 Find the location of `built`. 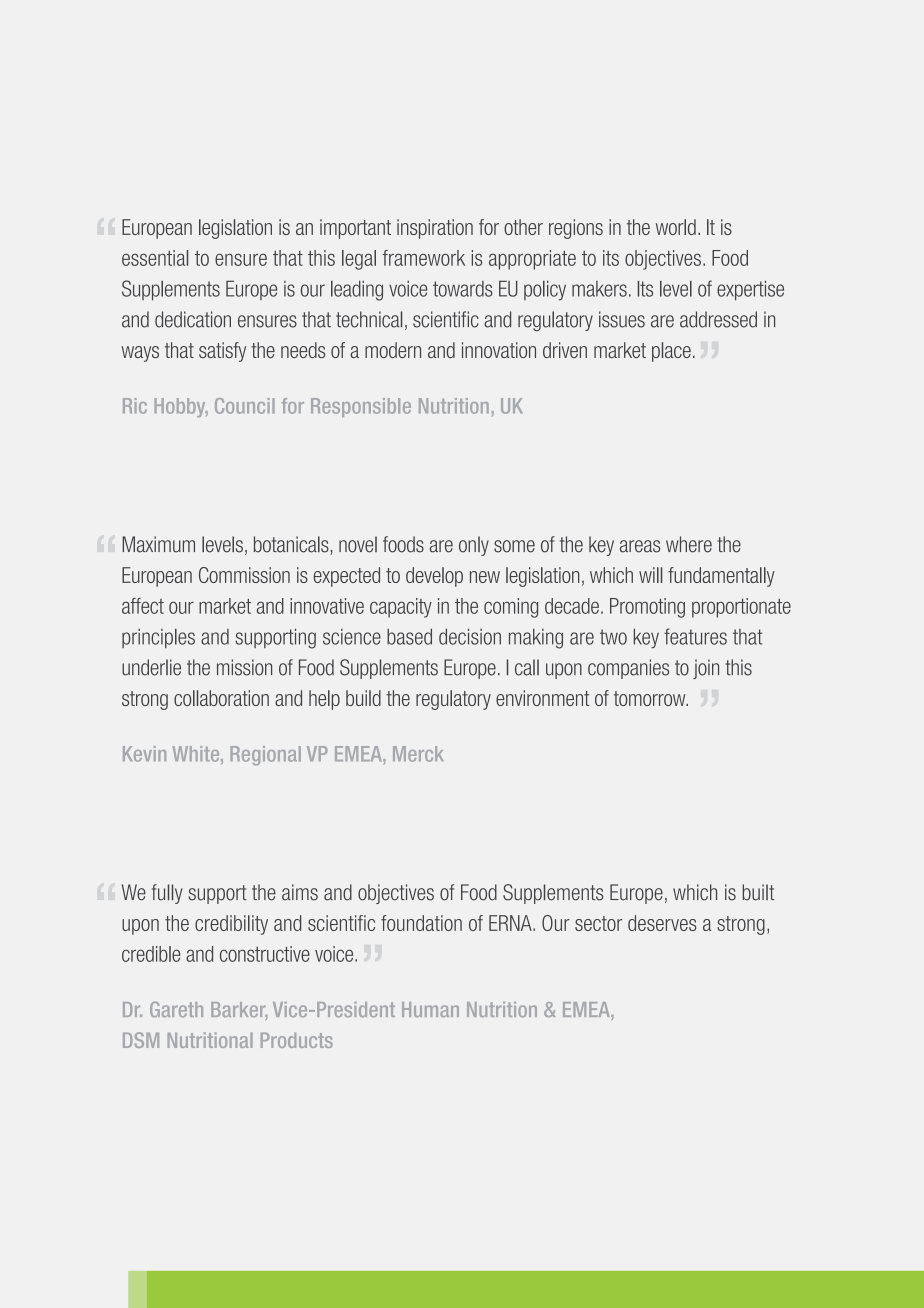

built is located at coordinates (758, 892).
